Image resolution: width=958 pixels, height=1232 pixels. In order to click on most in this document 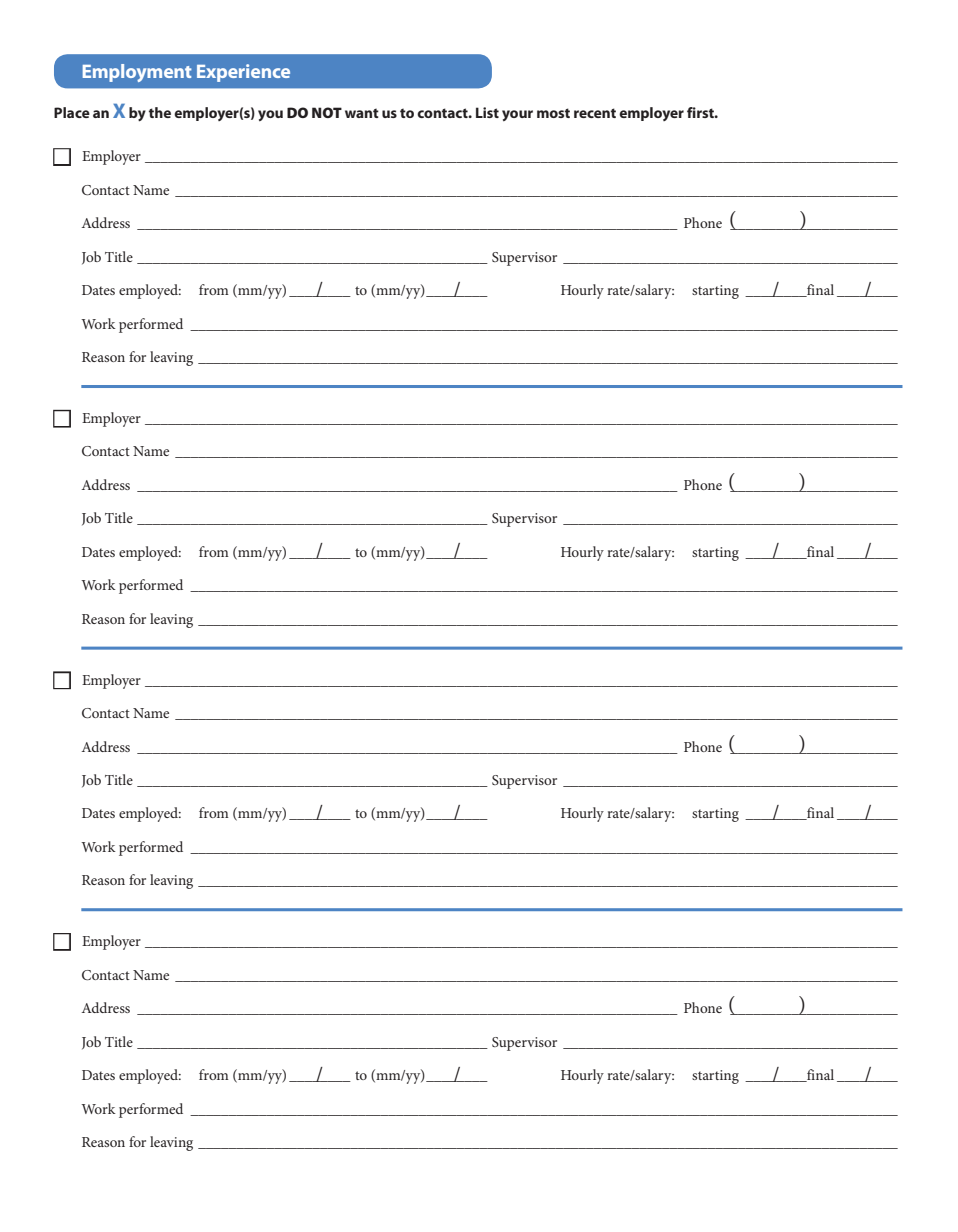, I will do `click(553, 113)`.
